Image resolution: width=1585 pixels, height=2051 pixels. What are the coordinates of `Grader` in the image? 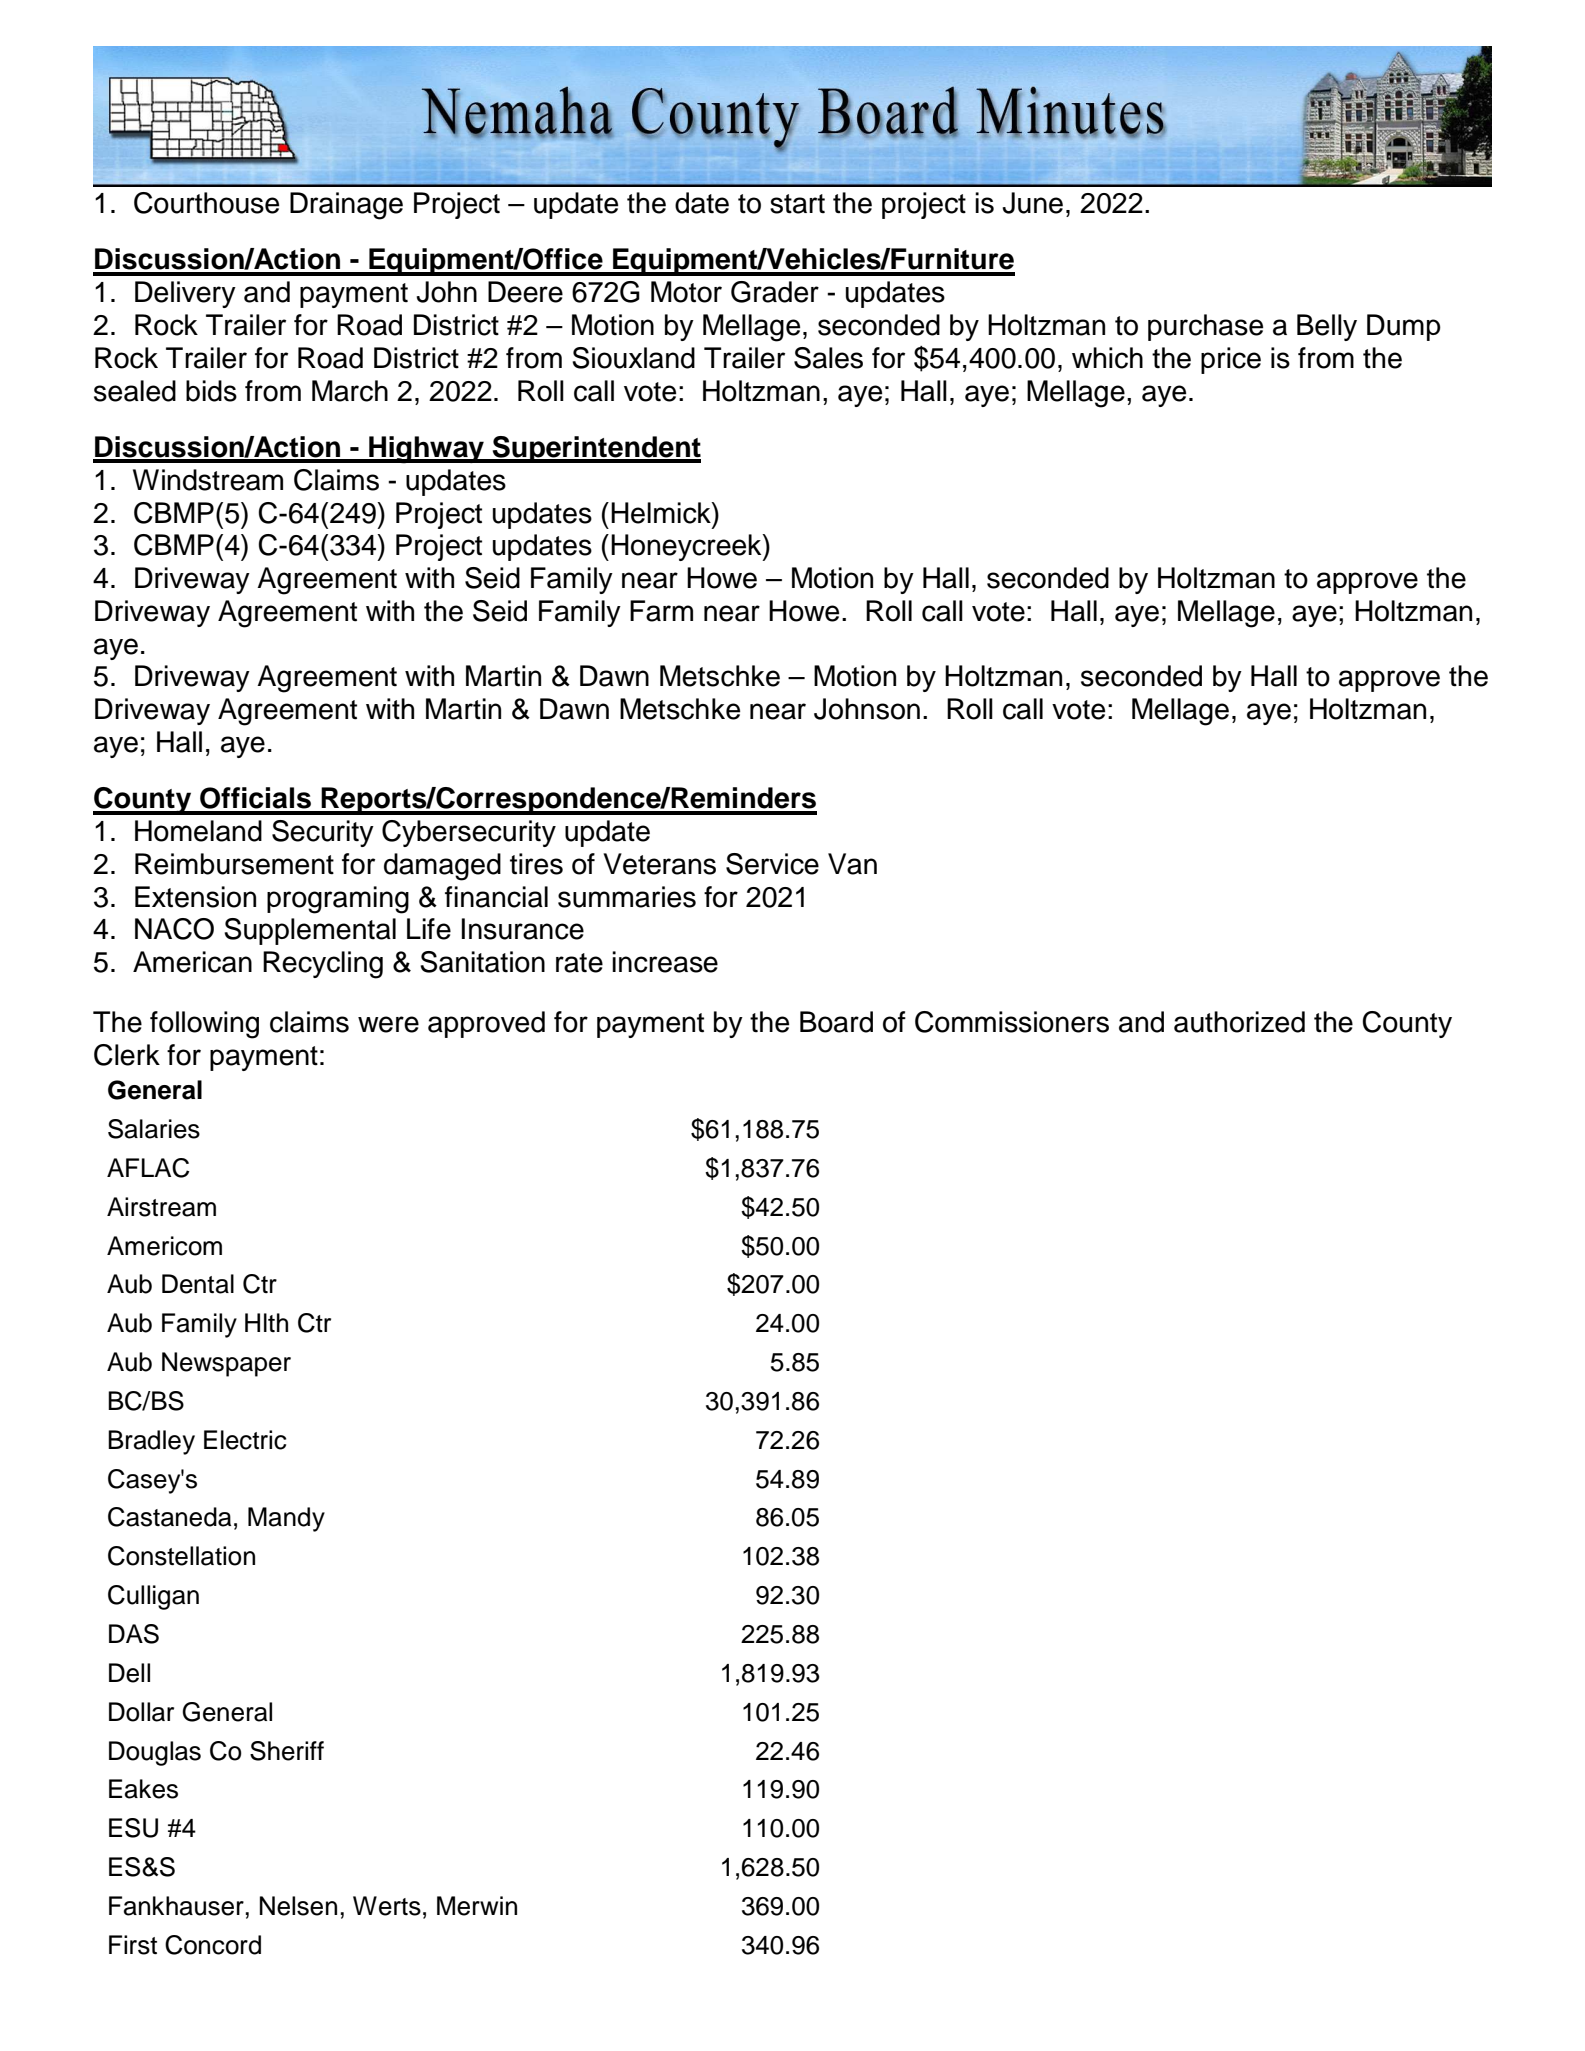 It's located at (775, 292).
